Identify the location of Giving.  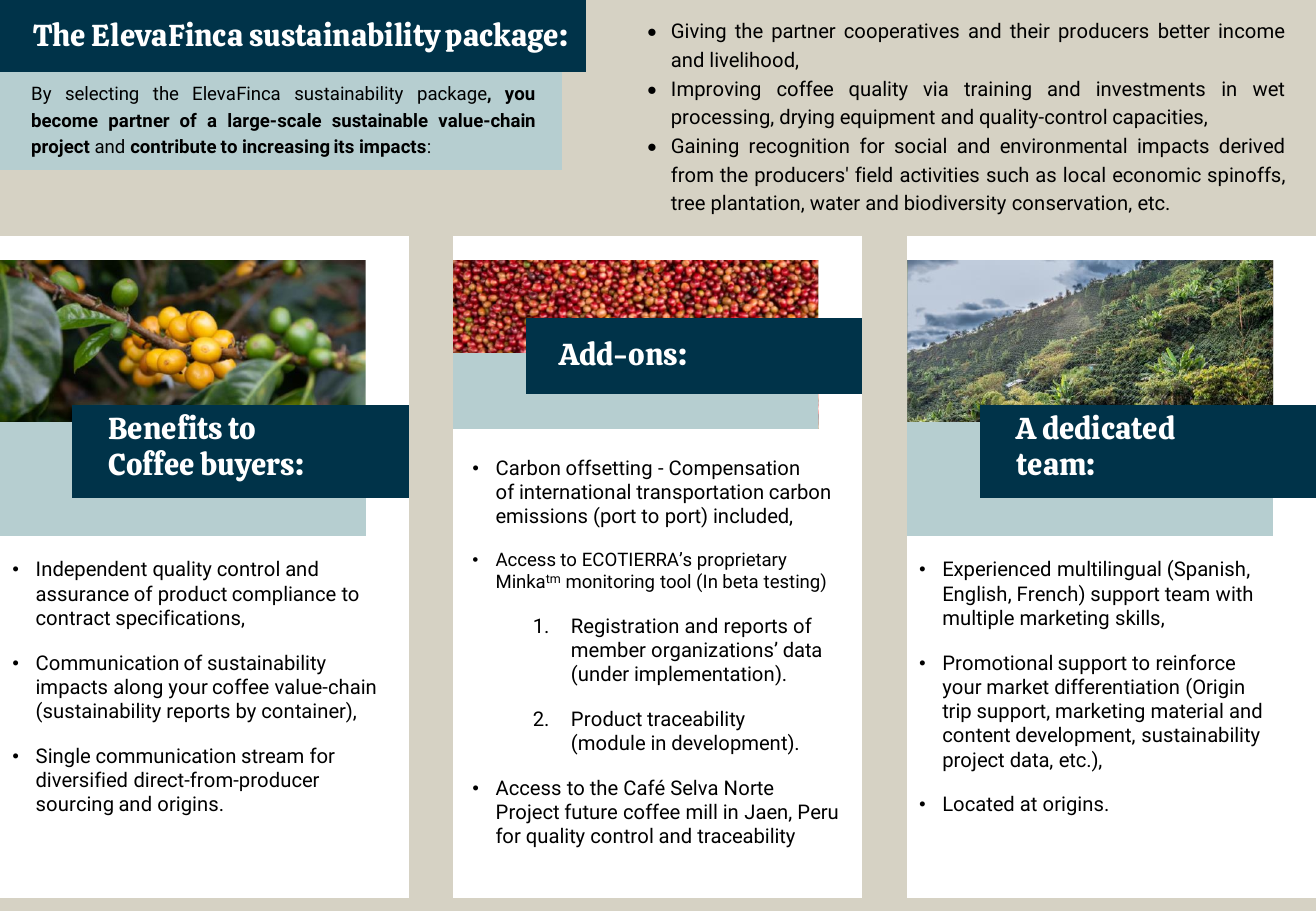
(699, 32).
